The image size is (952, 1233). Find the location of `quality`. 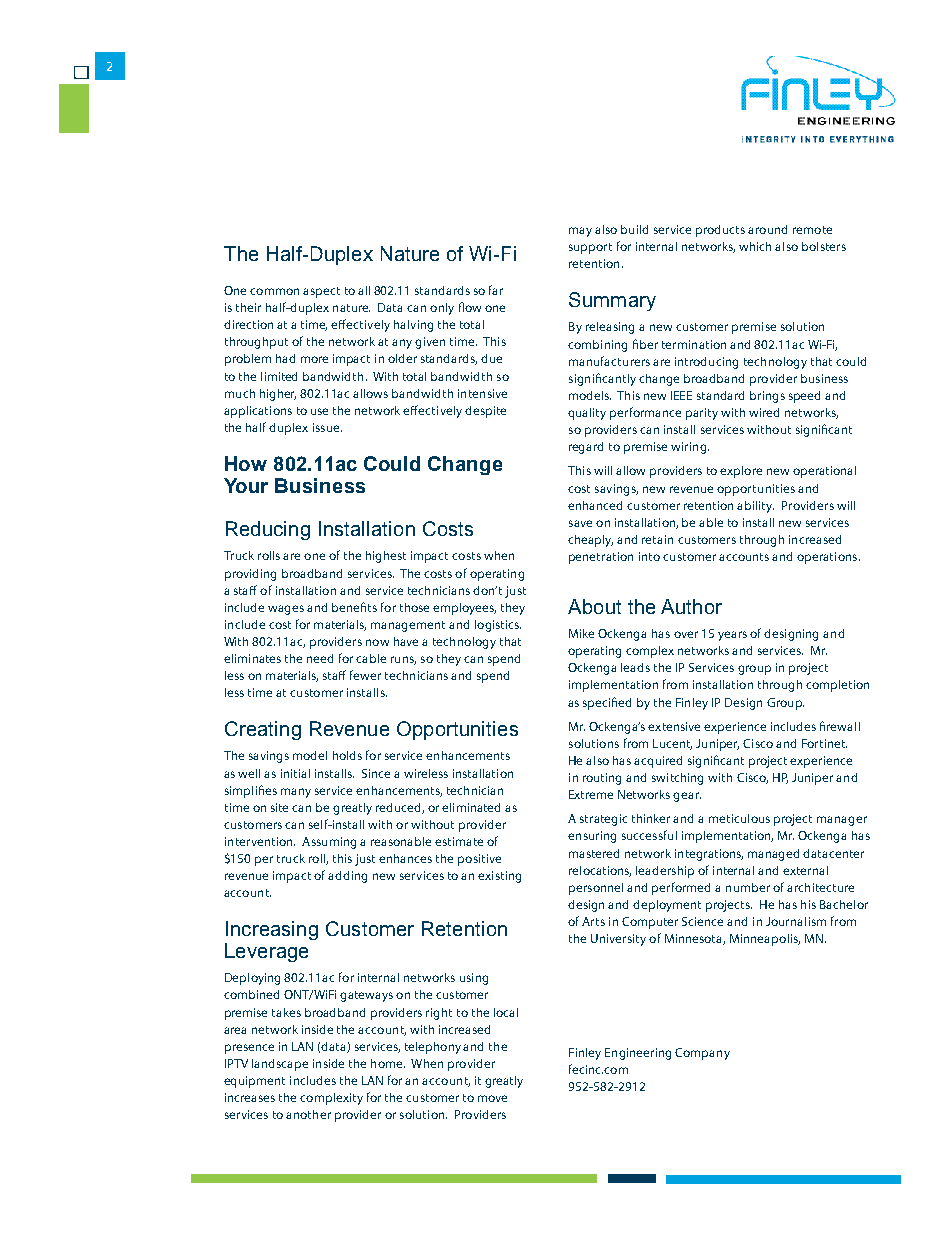

quality is located at coordinates (587, 414).
